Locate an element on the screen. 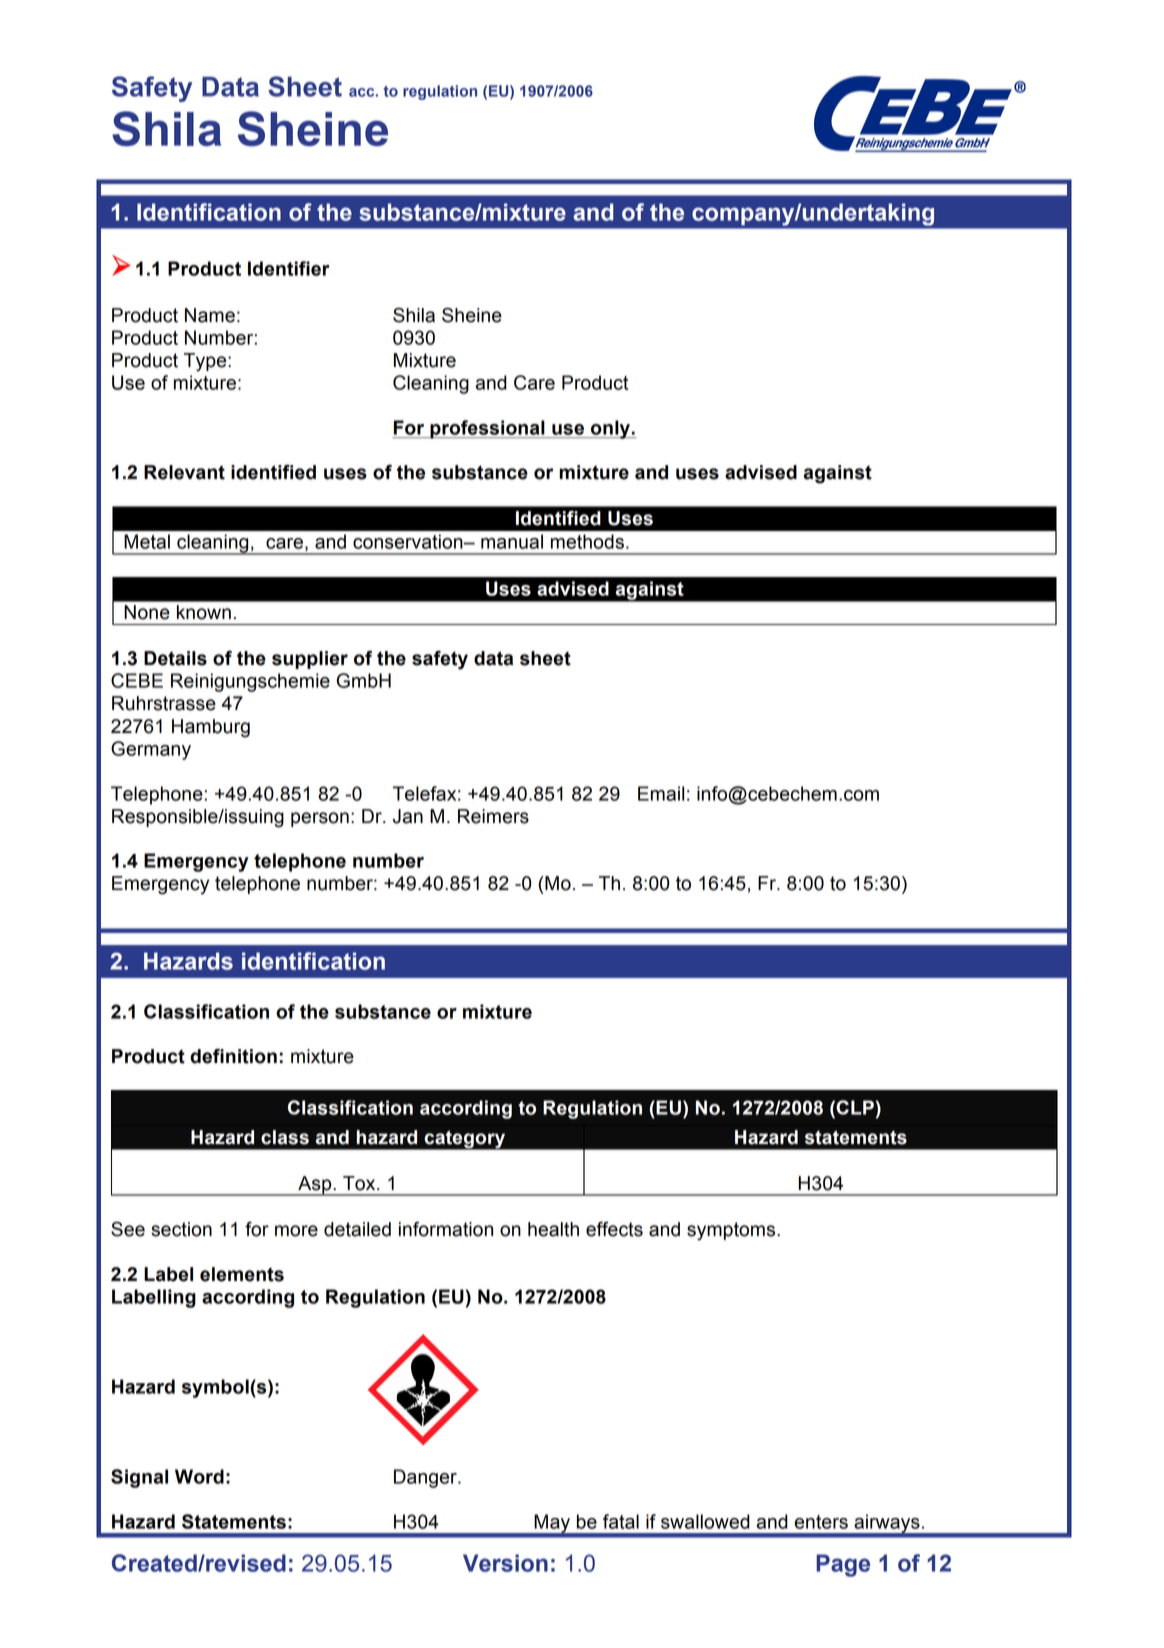 This screenshot has height=1648, width=1164. definition is located at coordinates (233, 1056).
